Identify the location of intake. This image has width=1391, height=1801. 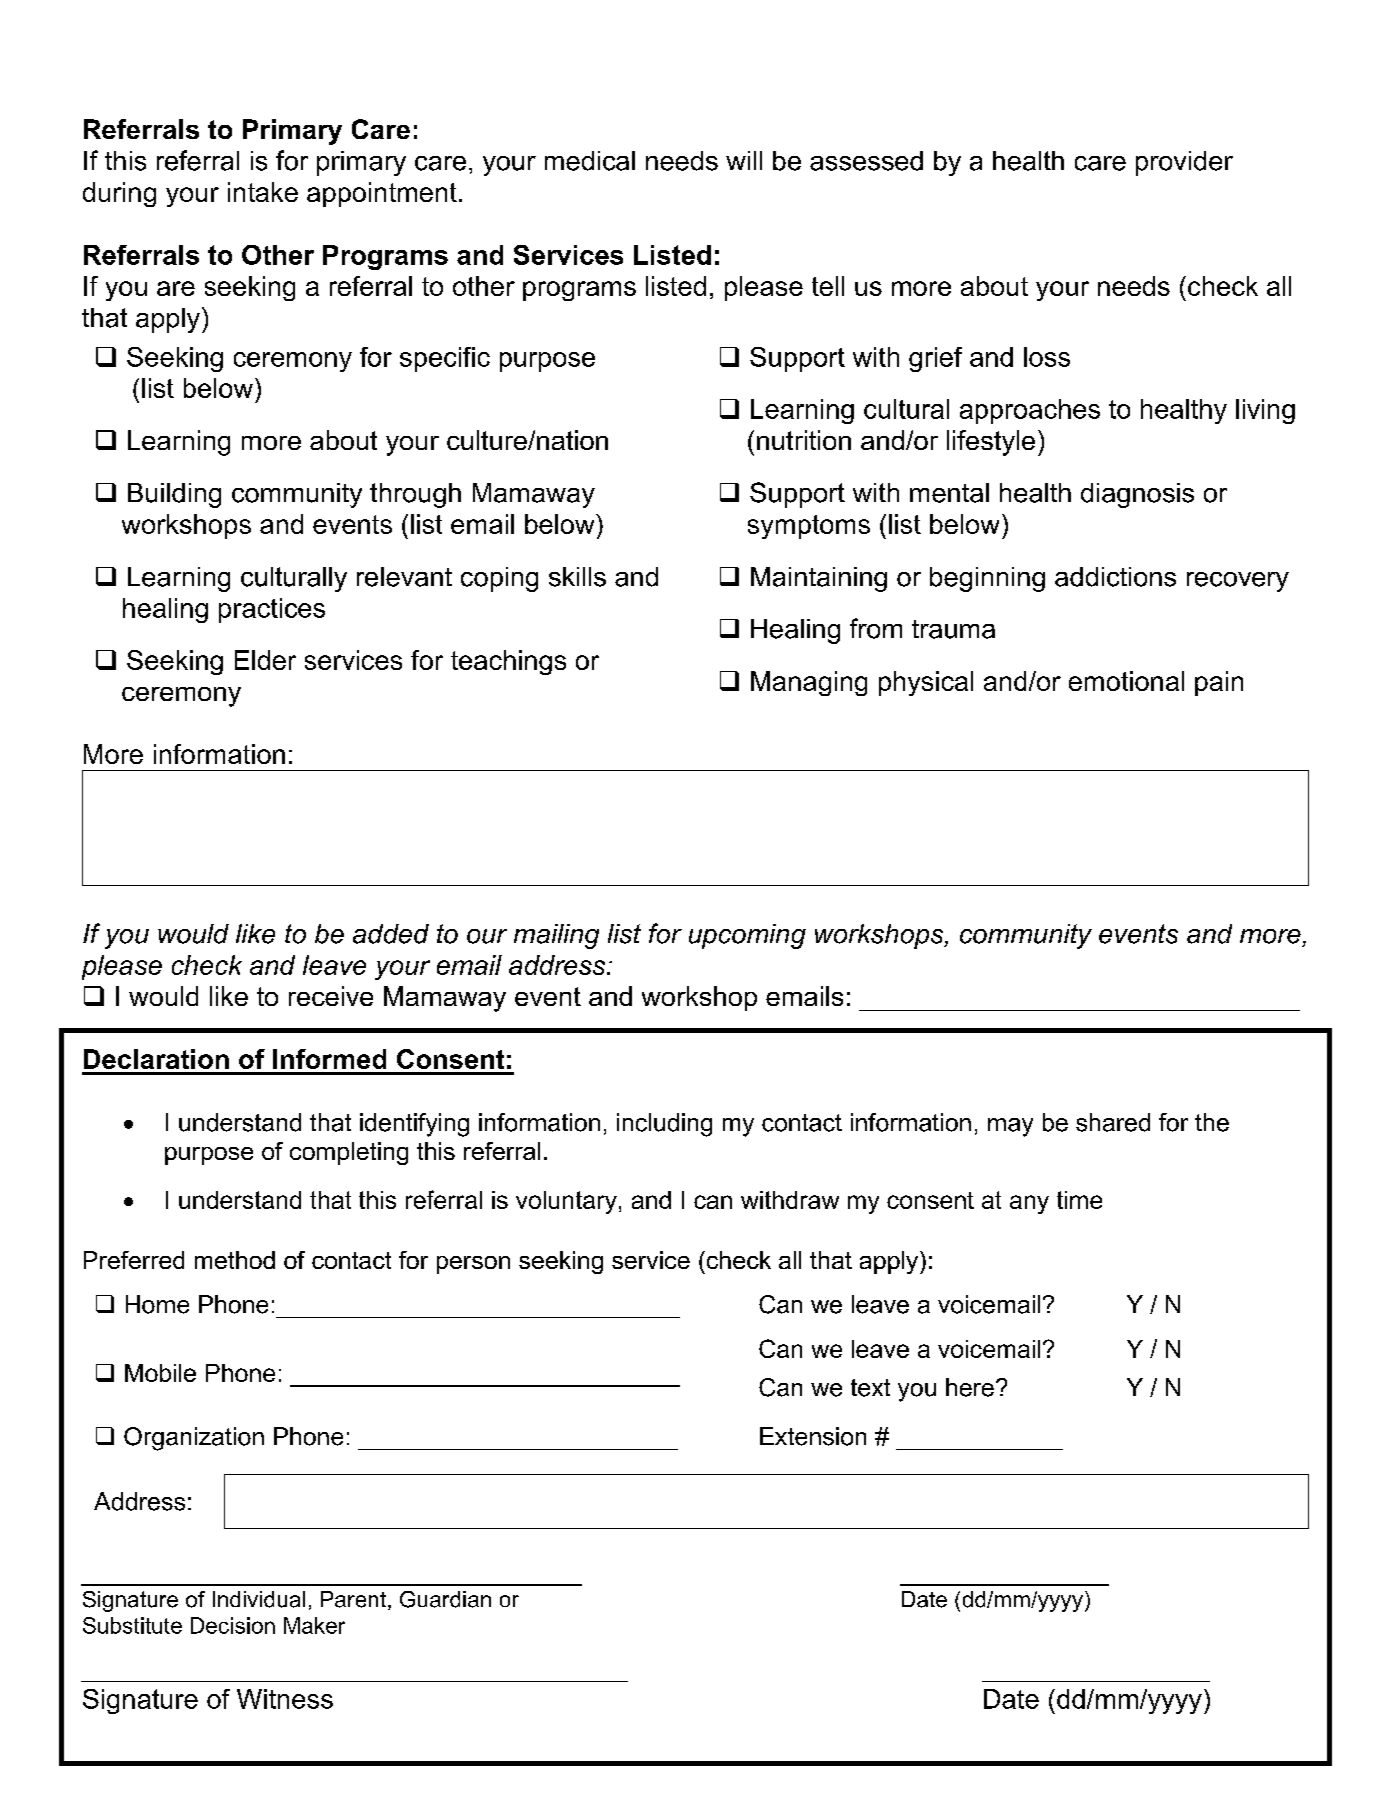
(263, 192).
